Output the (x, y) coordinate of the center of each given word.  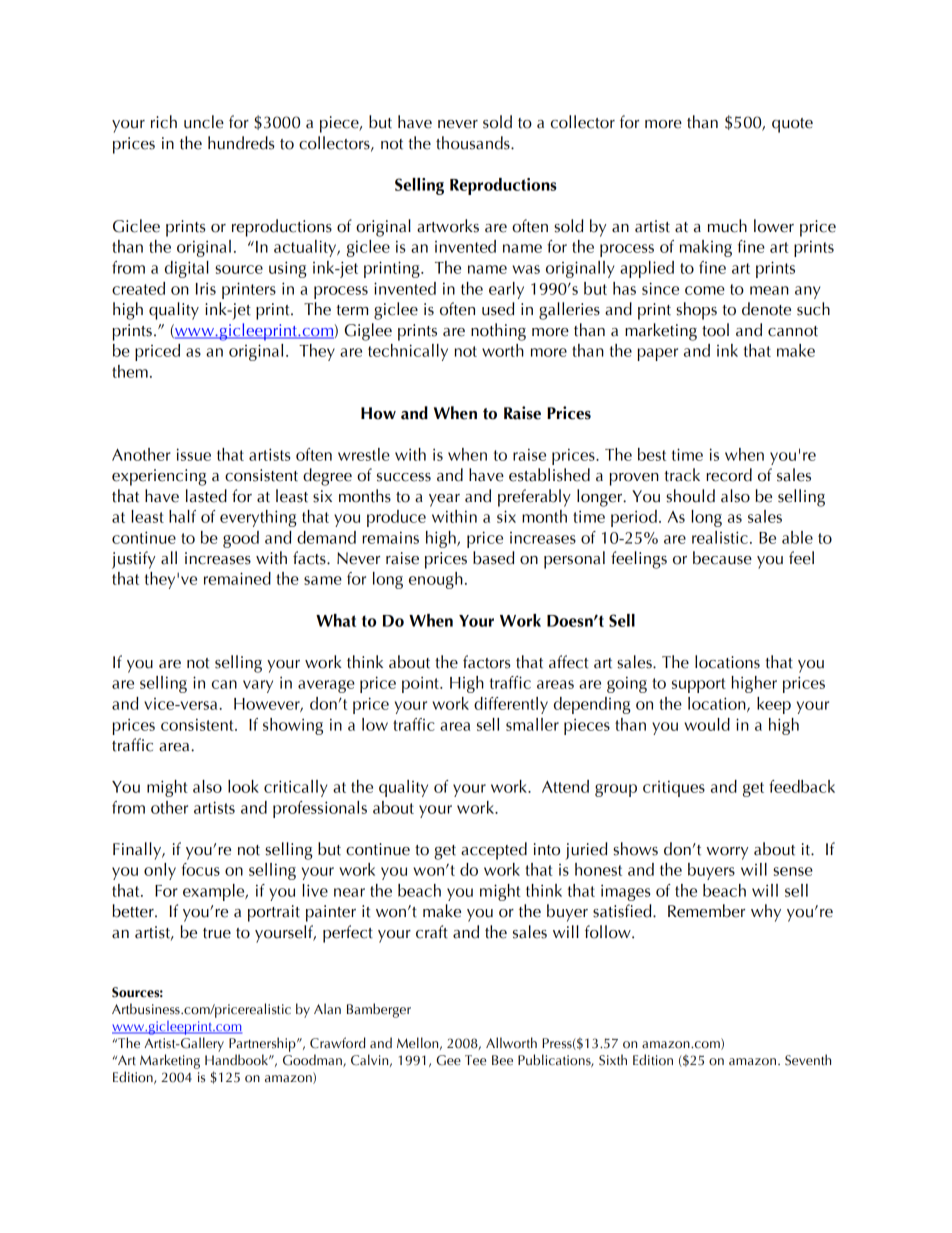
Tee (475, 1060)
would (707, 724)
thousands (474, 143)
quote (792, 125)
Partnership (263, 1044)
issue (194, 454)
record (729, 475)
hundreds (241, 143)
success (404, 477)
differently (511, 705)
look (243, 786)
